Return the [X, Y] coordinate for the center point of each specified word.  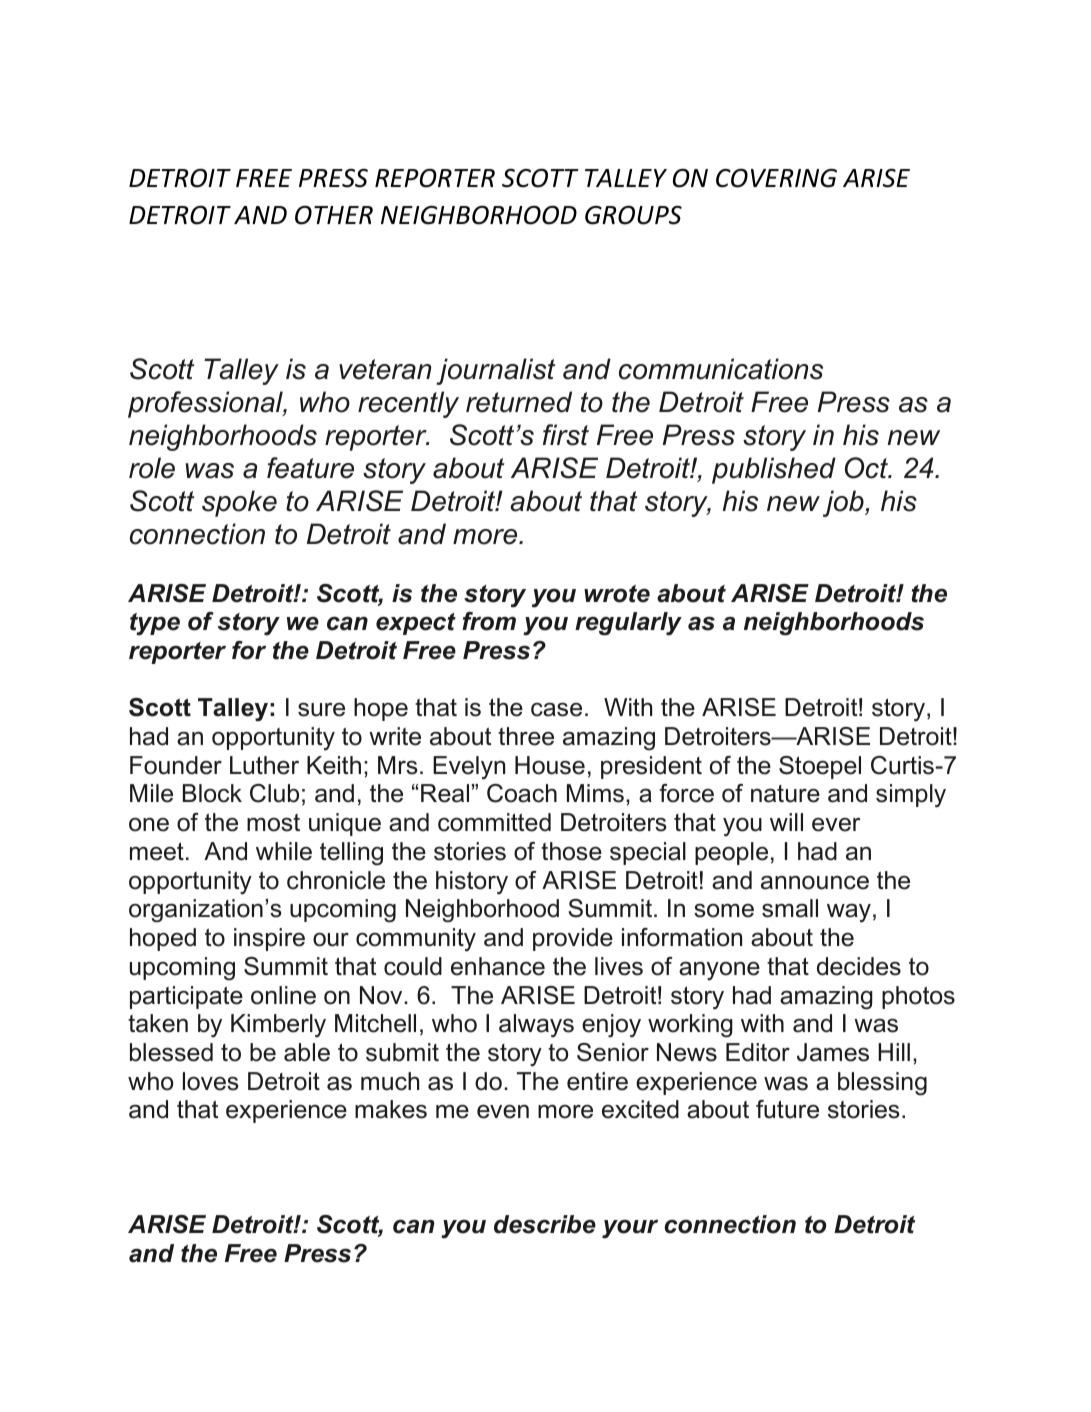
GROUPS [633, 215]
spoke [239, 503]
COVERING [776, 178]
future [787, 1109]
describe [545, 1224]
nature [785, 794]
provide [573, 939]
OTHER [334, 215]
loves [210, 1081]
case [556, 710]
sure [321, 710]
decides [859, 966]
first [566, 435]
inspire [269, 939]
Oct [868, 468]
